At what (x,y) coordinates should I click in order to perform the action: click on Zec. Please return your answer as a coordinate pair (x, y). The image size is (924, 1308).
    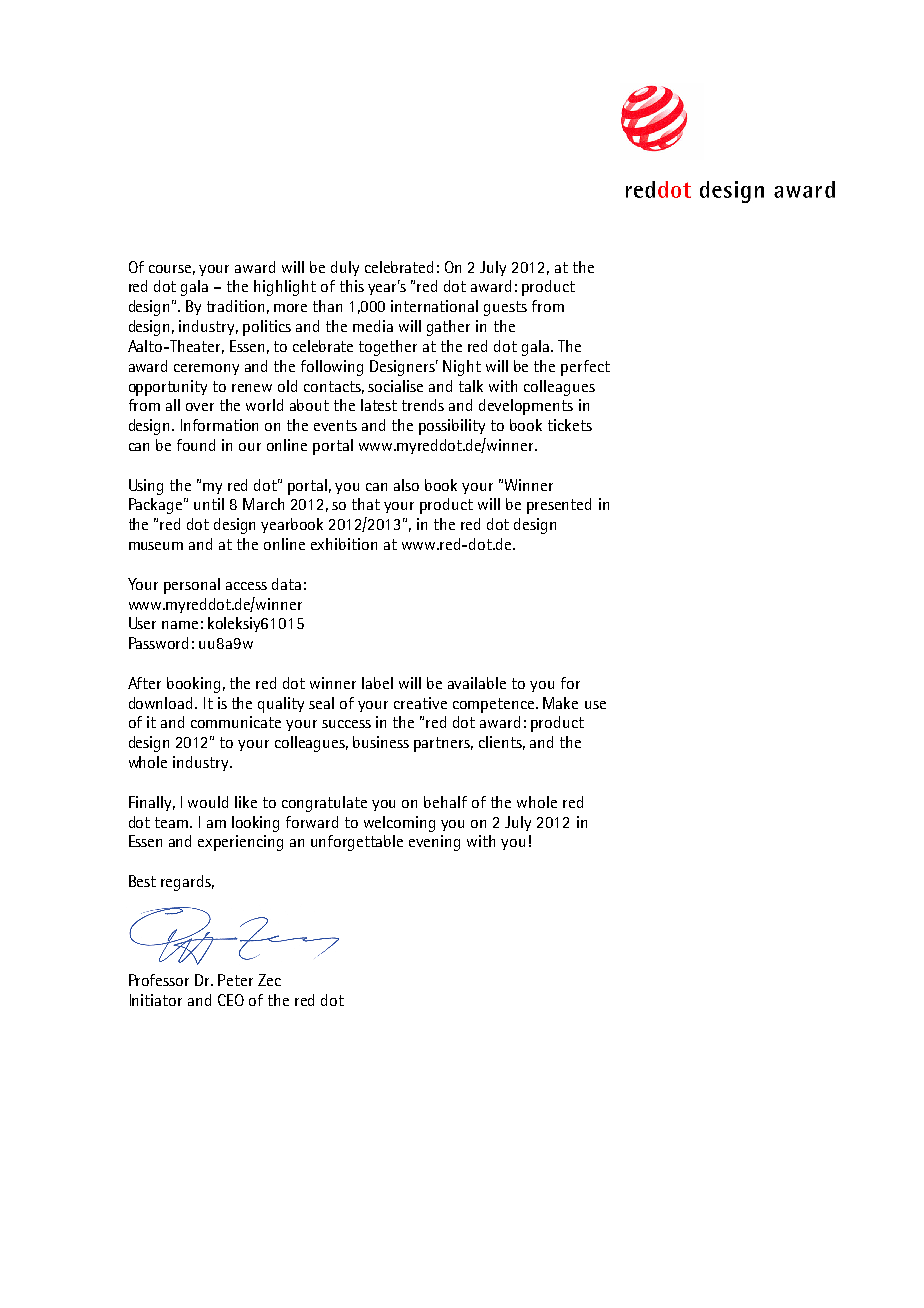
    Looking at the image, I should click on (269, 980).
